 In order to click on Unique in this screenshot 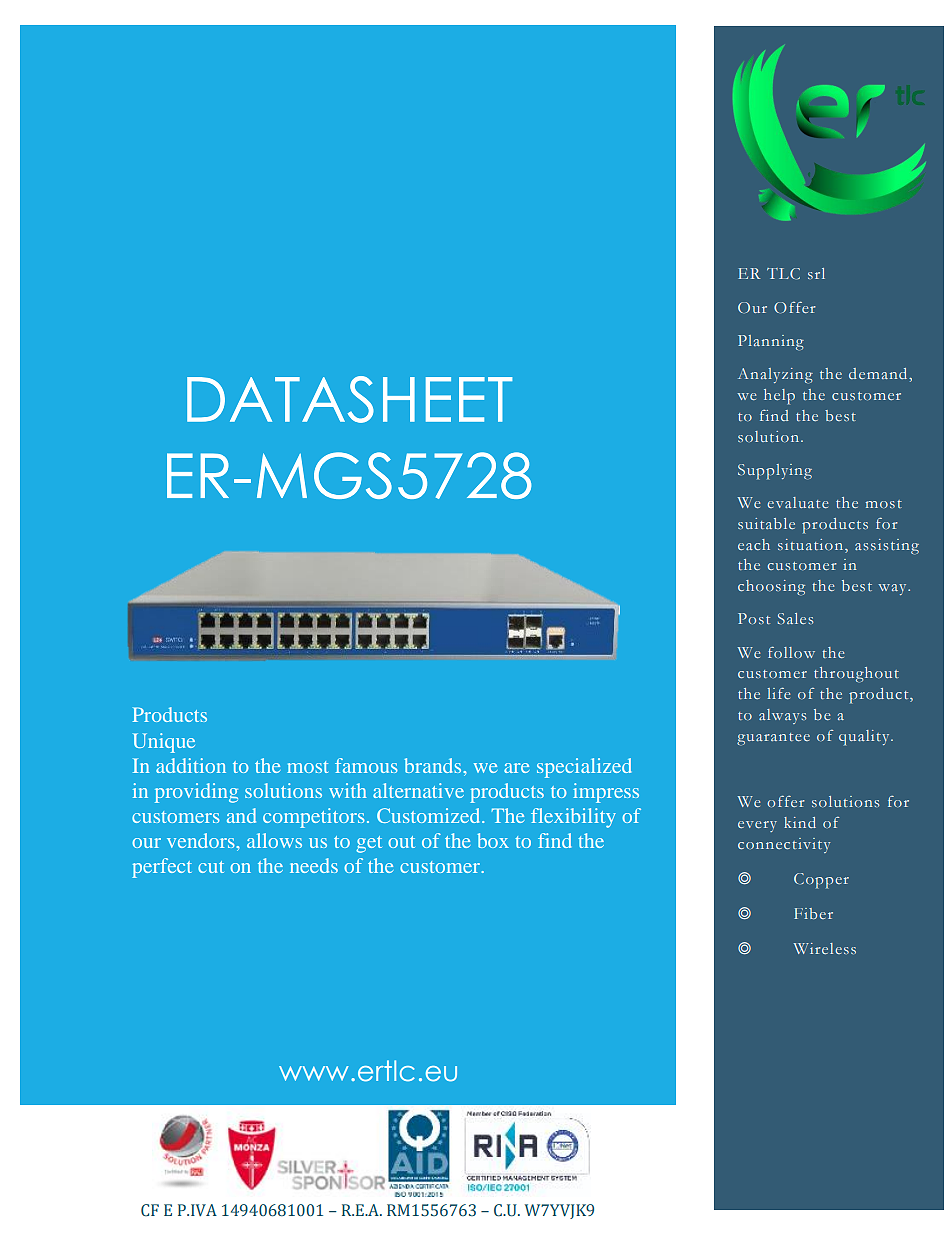, I will do `click(164, 743)`.
